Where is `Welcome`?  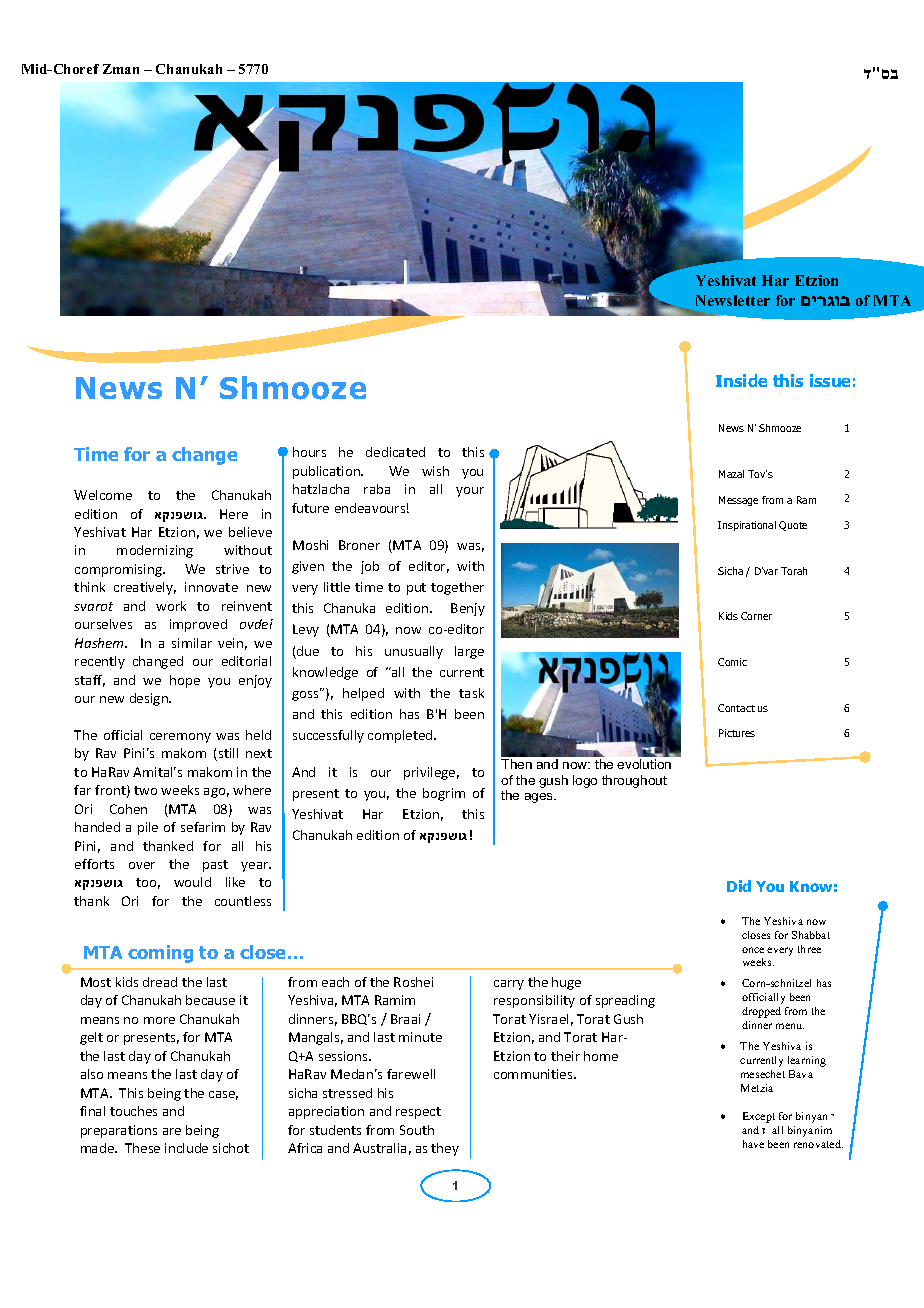
Welcome is located at coordinates (103, 495).
